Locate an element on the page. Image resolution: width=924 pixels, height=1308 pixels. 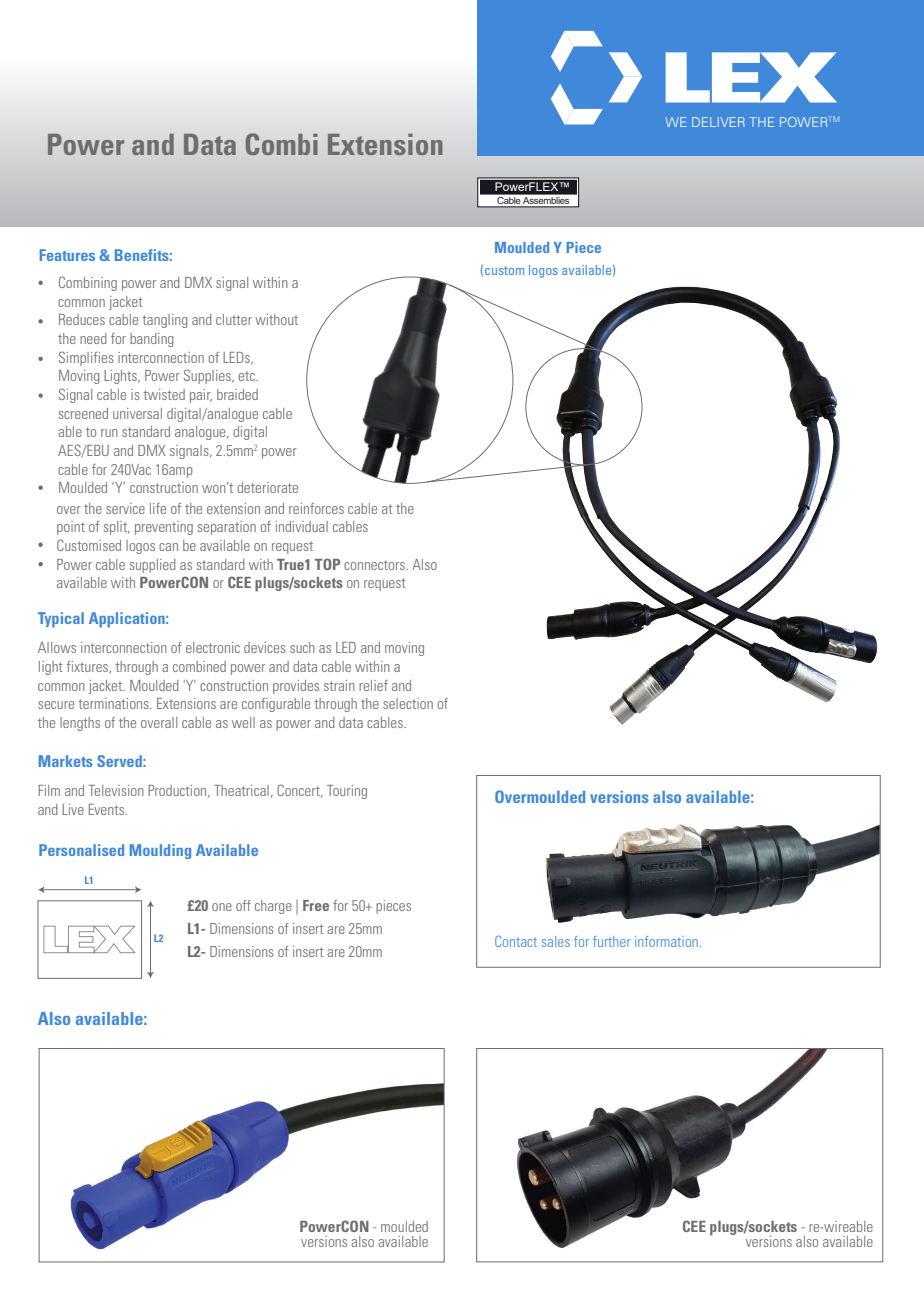
etc is located at coordinates (248, 376).
